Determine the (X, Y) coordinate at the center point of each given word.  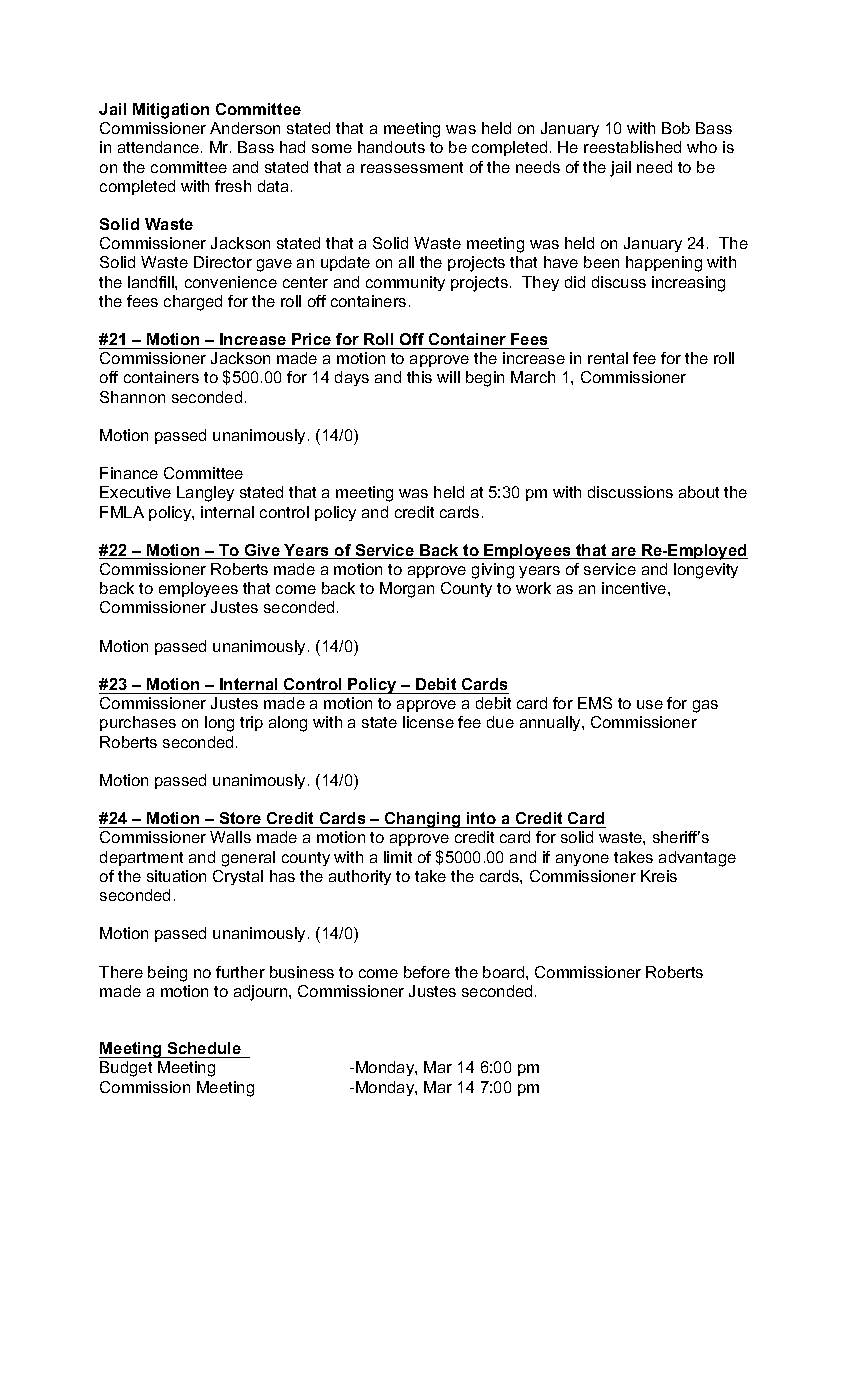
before (427, 972)
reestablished (632, 147)
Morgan (407, 590)
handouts (391, 147)
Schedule (204, 1048)
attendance (160, 147)
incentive (635, 588)
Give (262, 551)
